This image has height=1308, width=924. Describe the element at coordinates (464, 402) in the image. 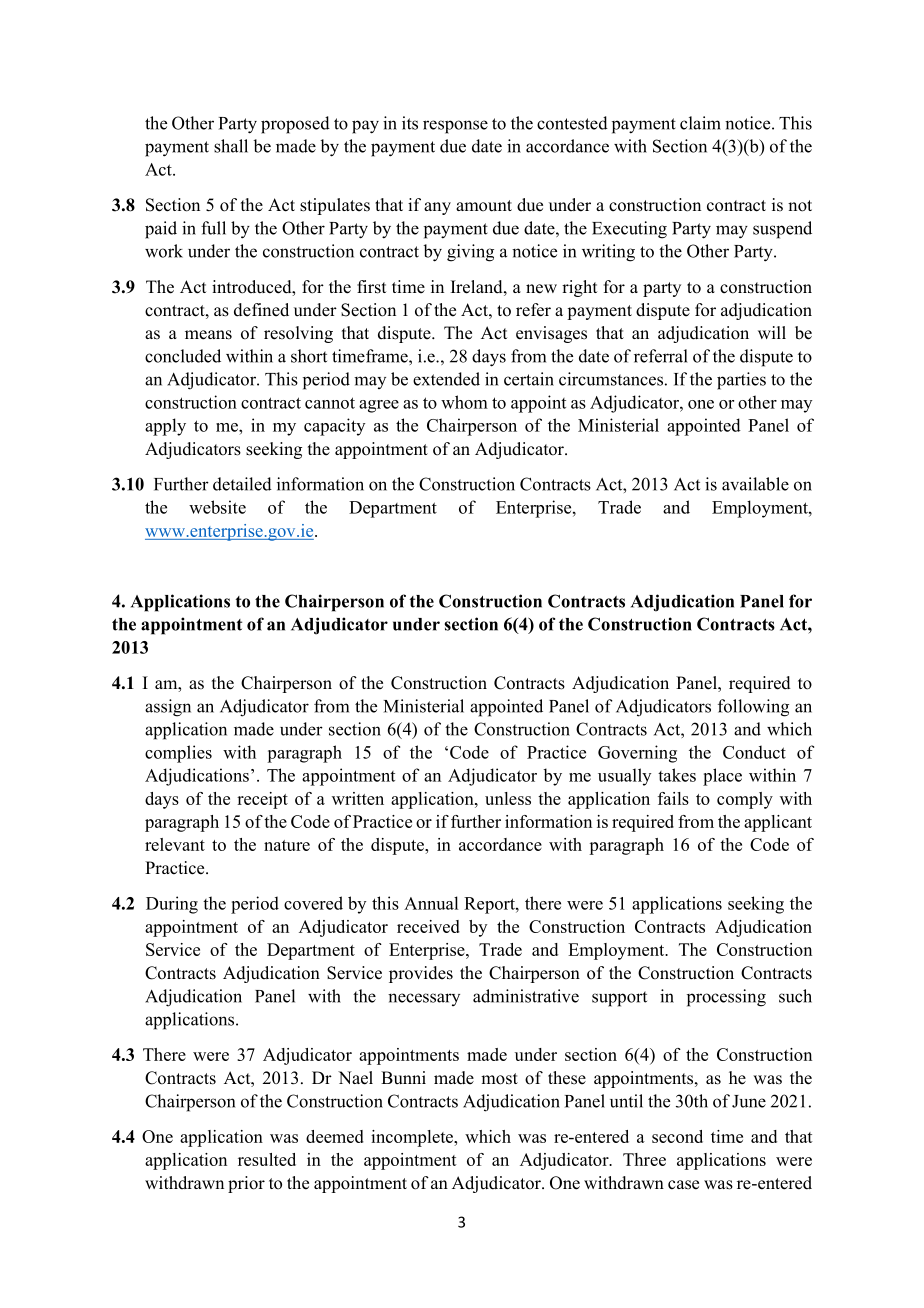

I see `whom` at that location.
